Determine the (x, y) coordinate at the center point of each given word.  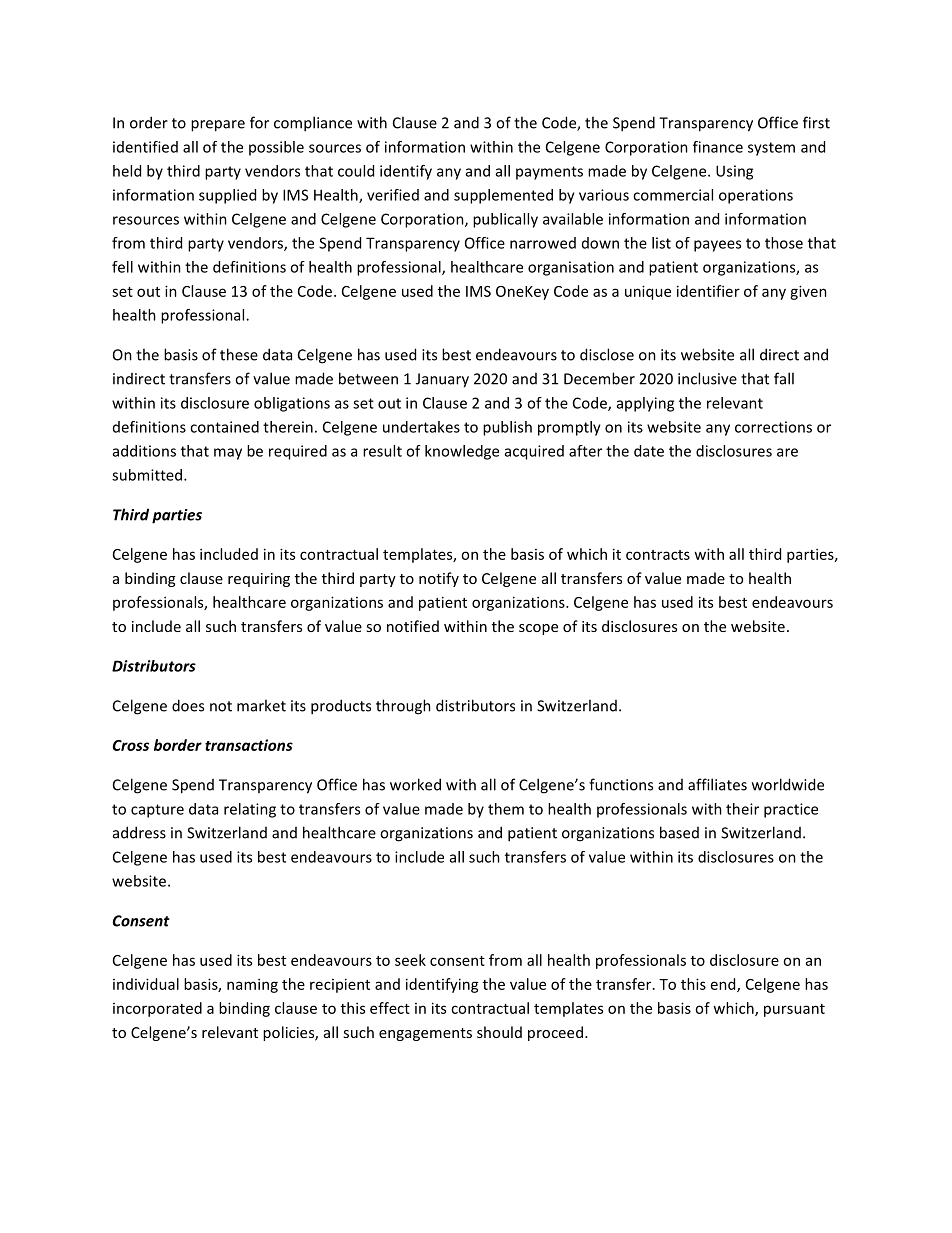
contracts (658, 555)
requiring (259, 580)
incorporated (157, 1009)
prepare (218, 126)
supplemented (503, 196)
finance (718, 147)
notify (439, 579)
